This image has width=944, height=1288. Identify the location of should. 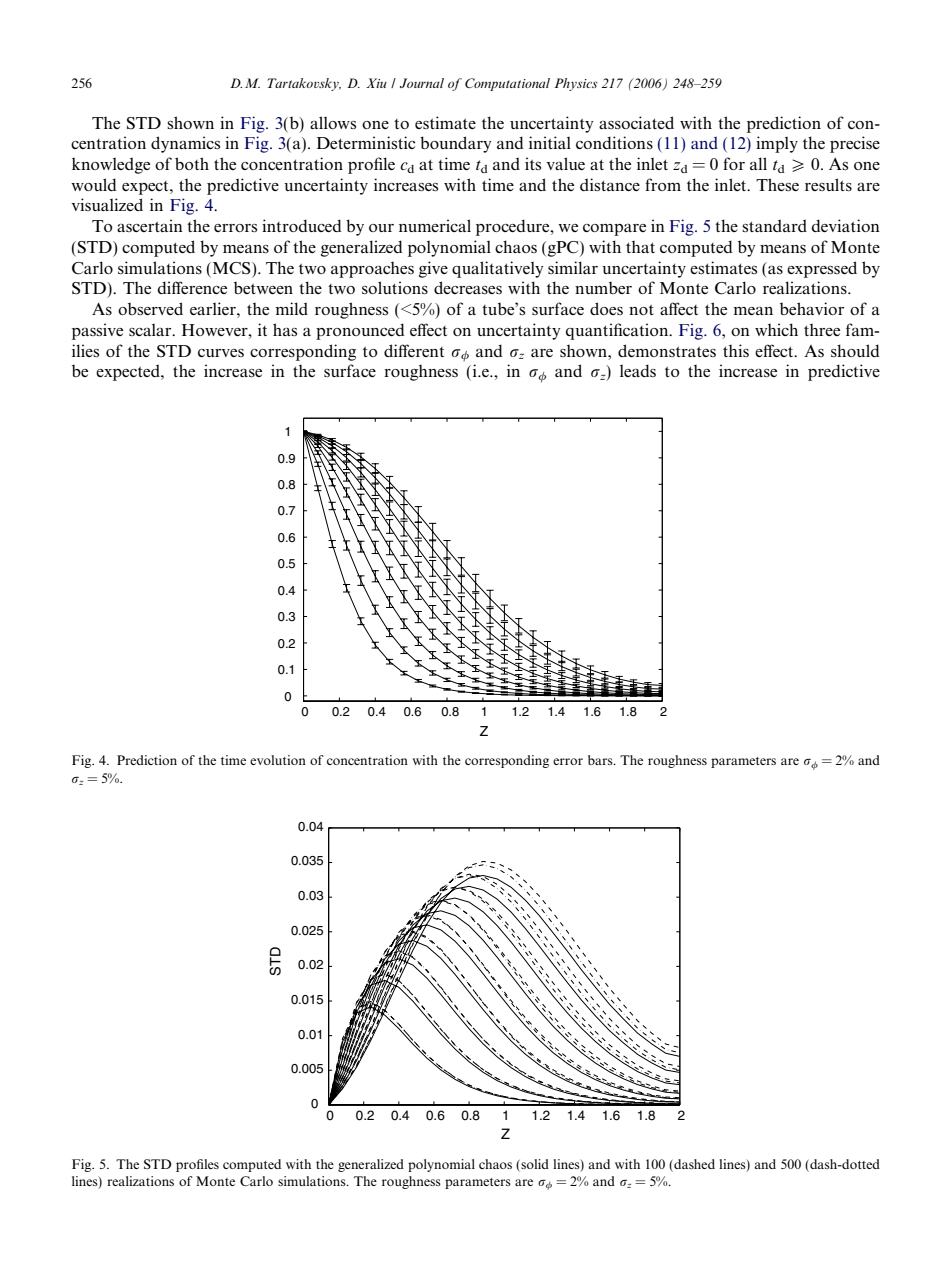
(855, 350).
